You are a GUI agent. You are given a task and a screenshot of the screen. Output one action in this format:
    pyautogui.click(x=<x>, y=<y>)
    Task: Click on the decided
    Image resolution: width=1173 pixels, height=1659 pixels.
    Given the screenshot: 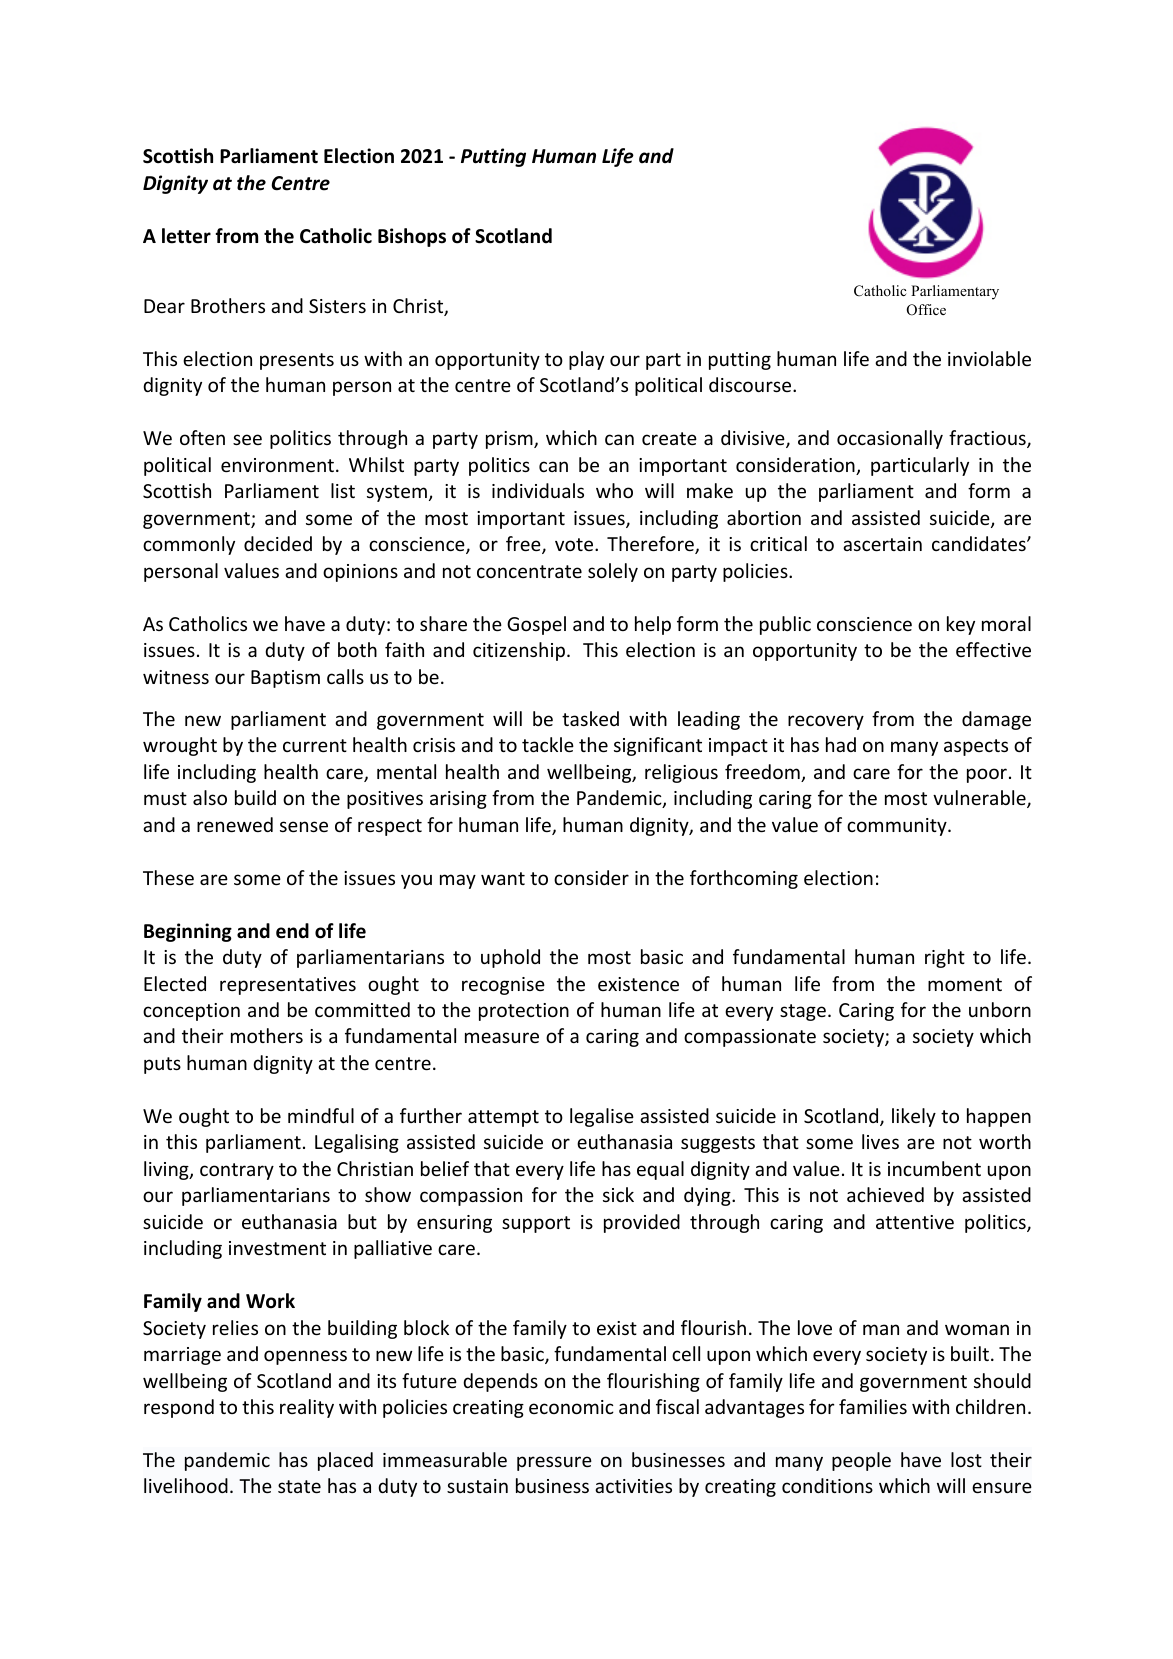 What is the action you would take?
    pyautogui.click(x=278, y=543)
